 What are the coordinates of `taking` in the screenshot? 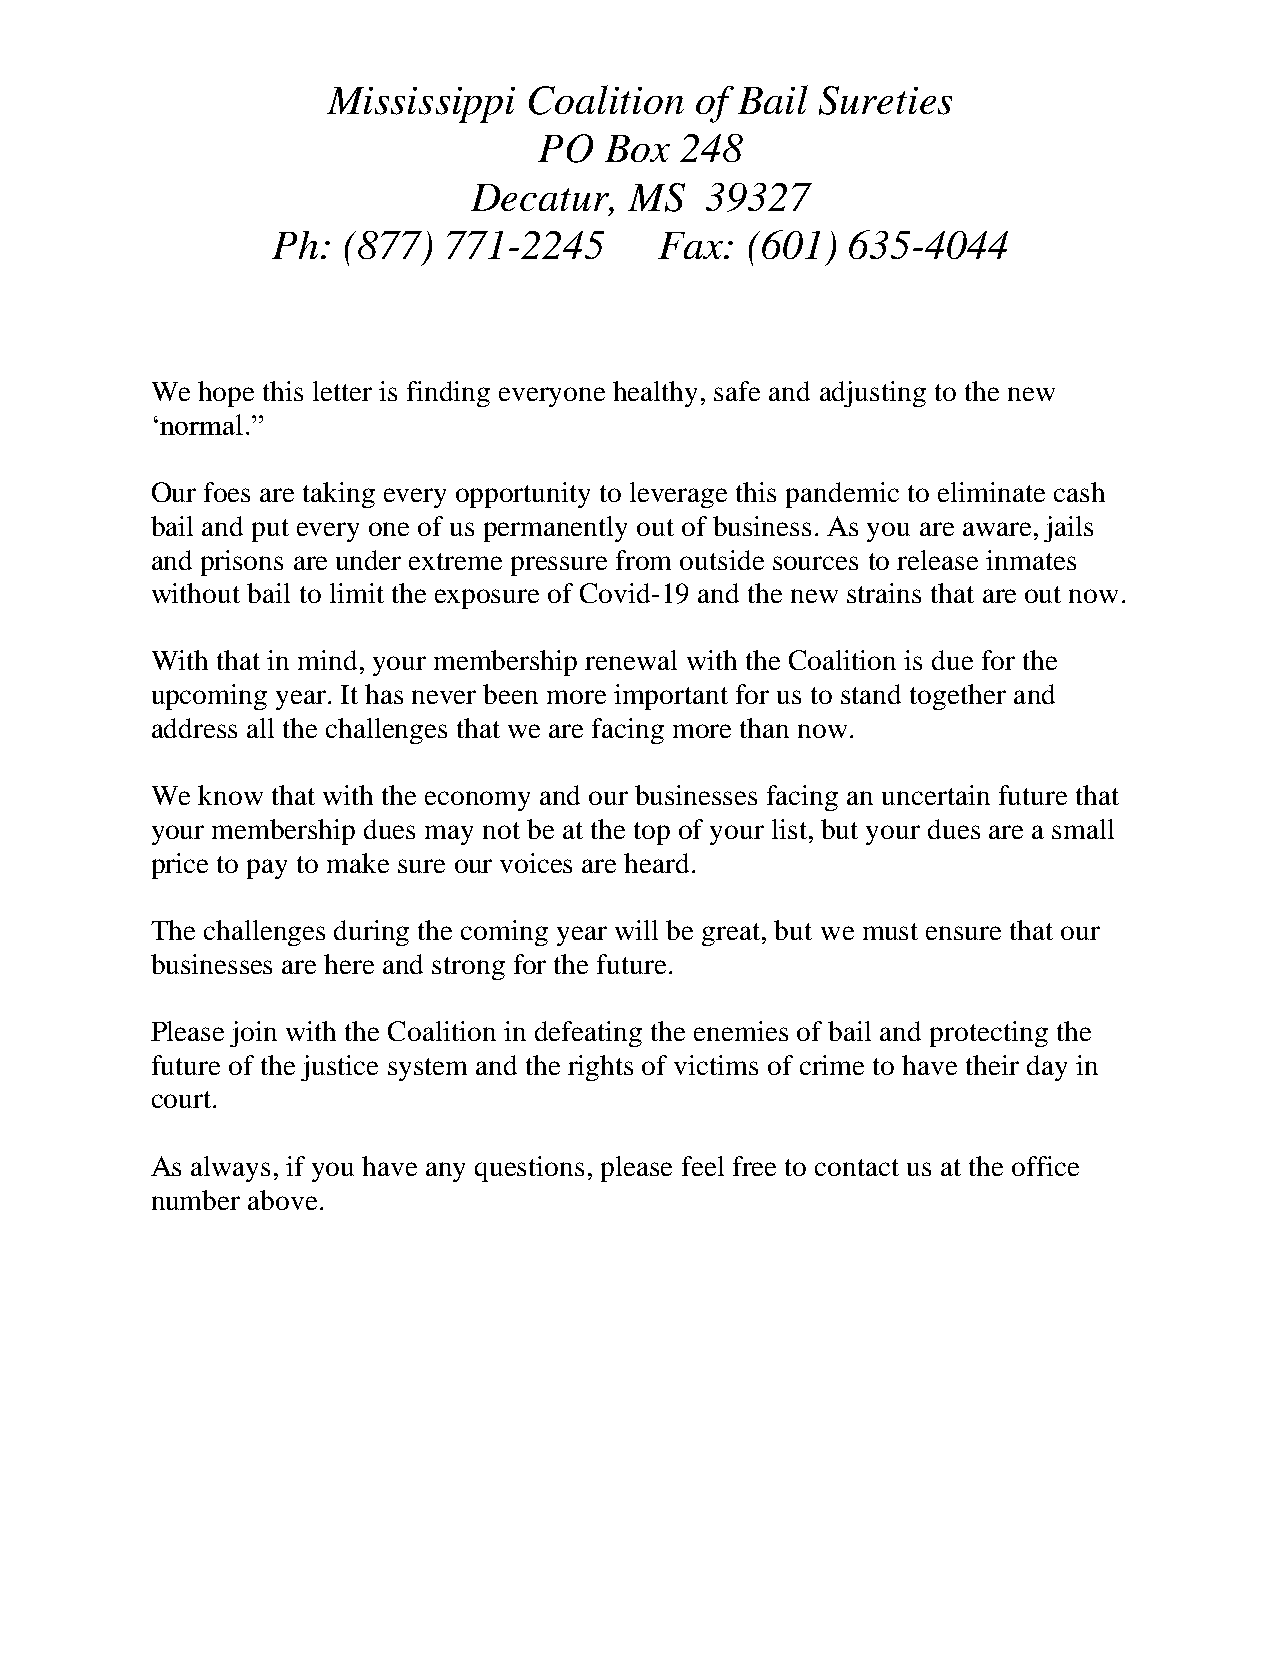 It's located at (339, 495).
